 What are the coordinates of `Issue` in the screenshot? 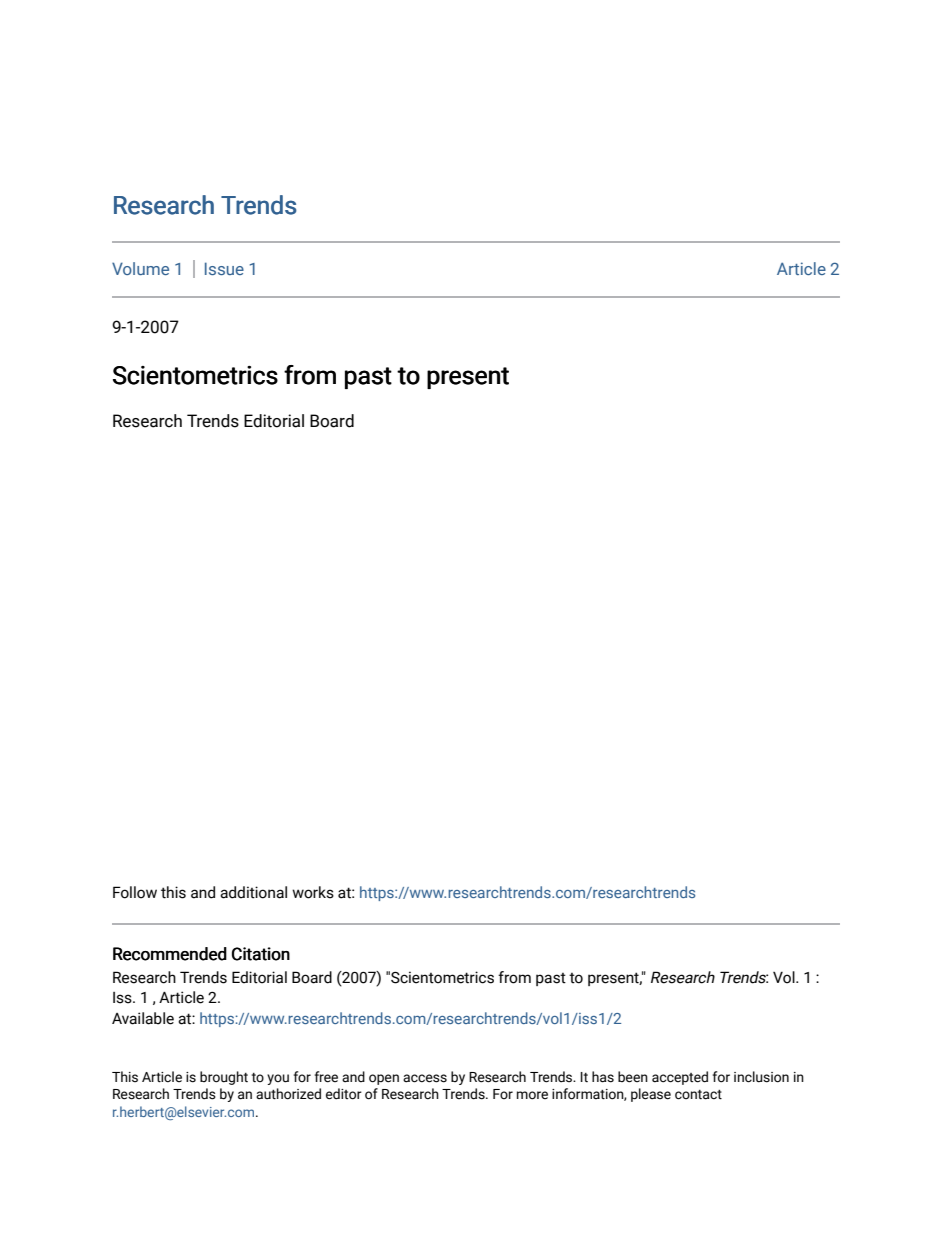 It's located at (224, 268).
